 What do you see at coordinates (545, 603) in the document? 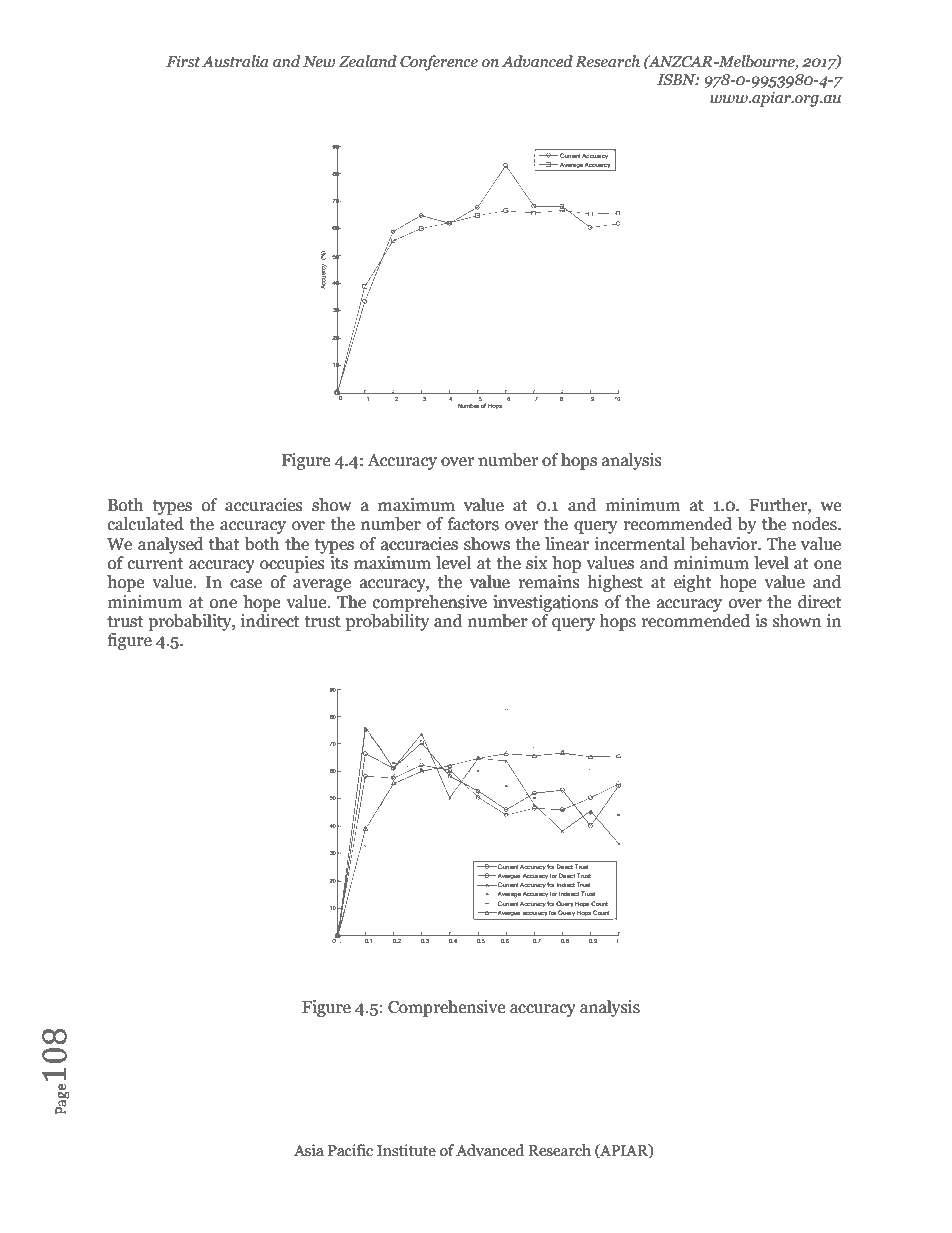
I see `investigations` at bounding box center [545, 603].
